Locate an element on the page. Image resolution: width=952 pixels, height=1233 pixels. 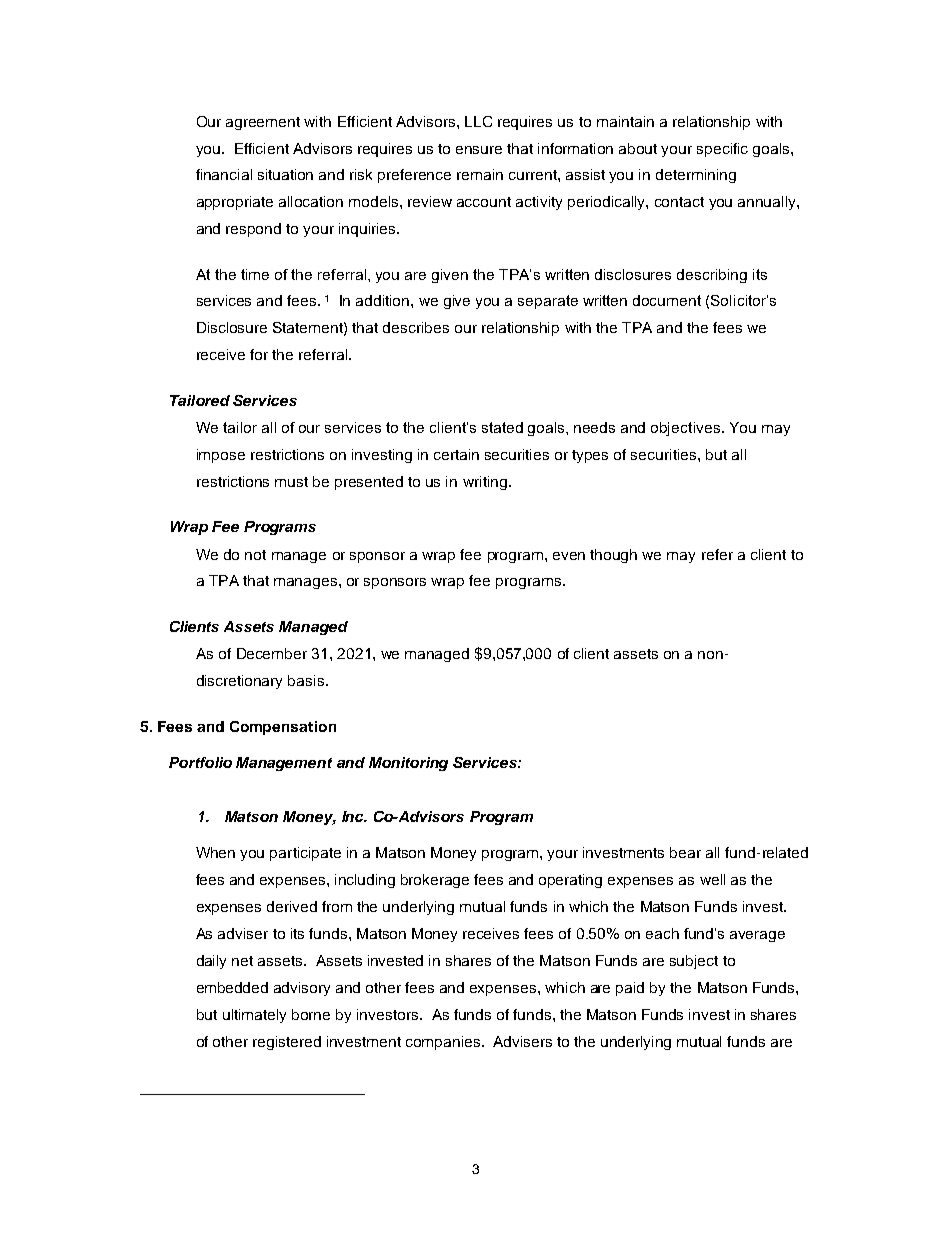
Compensation is located at coordinates (283, 728).
